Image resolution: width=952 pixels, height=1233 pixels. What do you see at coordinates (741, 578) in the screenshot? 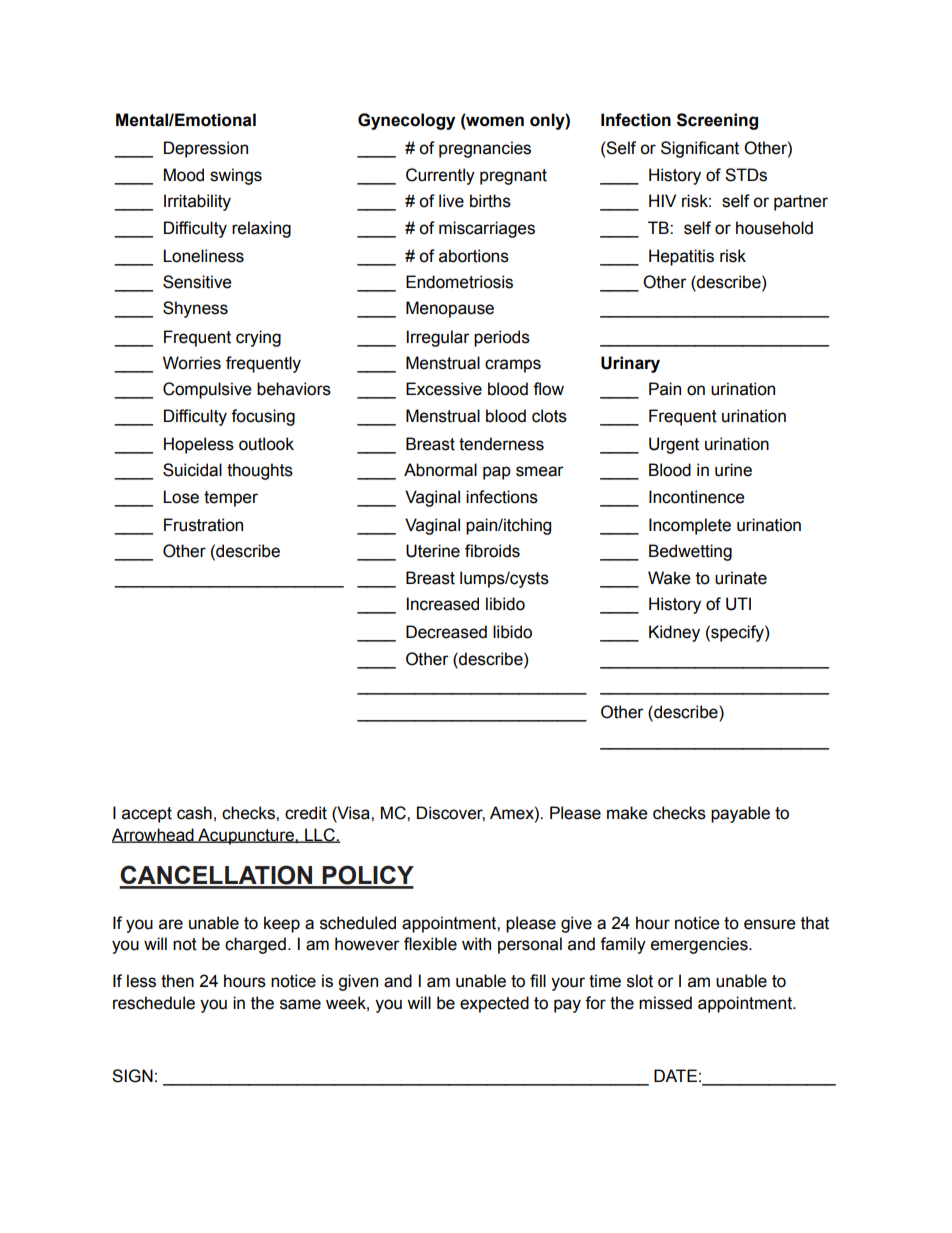
I see `urinate` at bounding box center [741, 578].
